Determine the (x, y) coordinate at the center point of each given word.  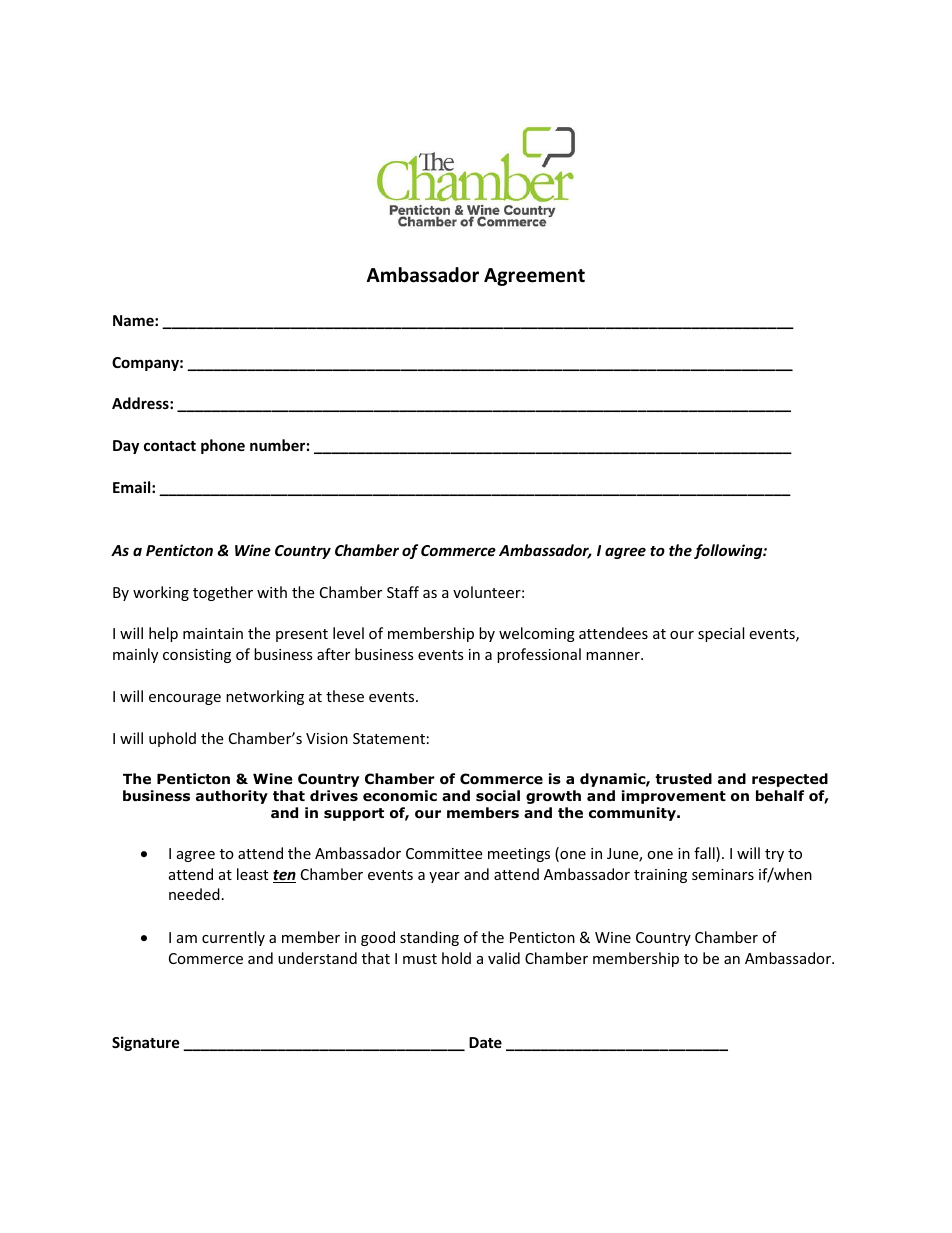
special (721, 634)
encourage (185, 699)
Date (485, 1042)
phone (223, 446)
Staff (403, 592)
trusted (683, 778)
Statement (389, 738)
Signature (146, 1043)
